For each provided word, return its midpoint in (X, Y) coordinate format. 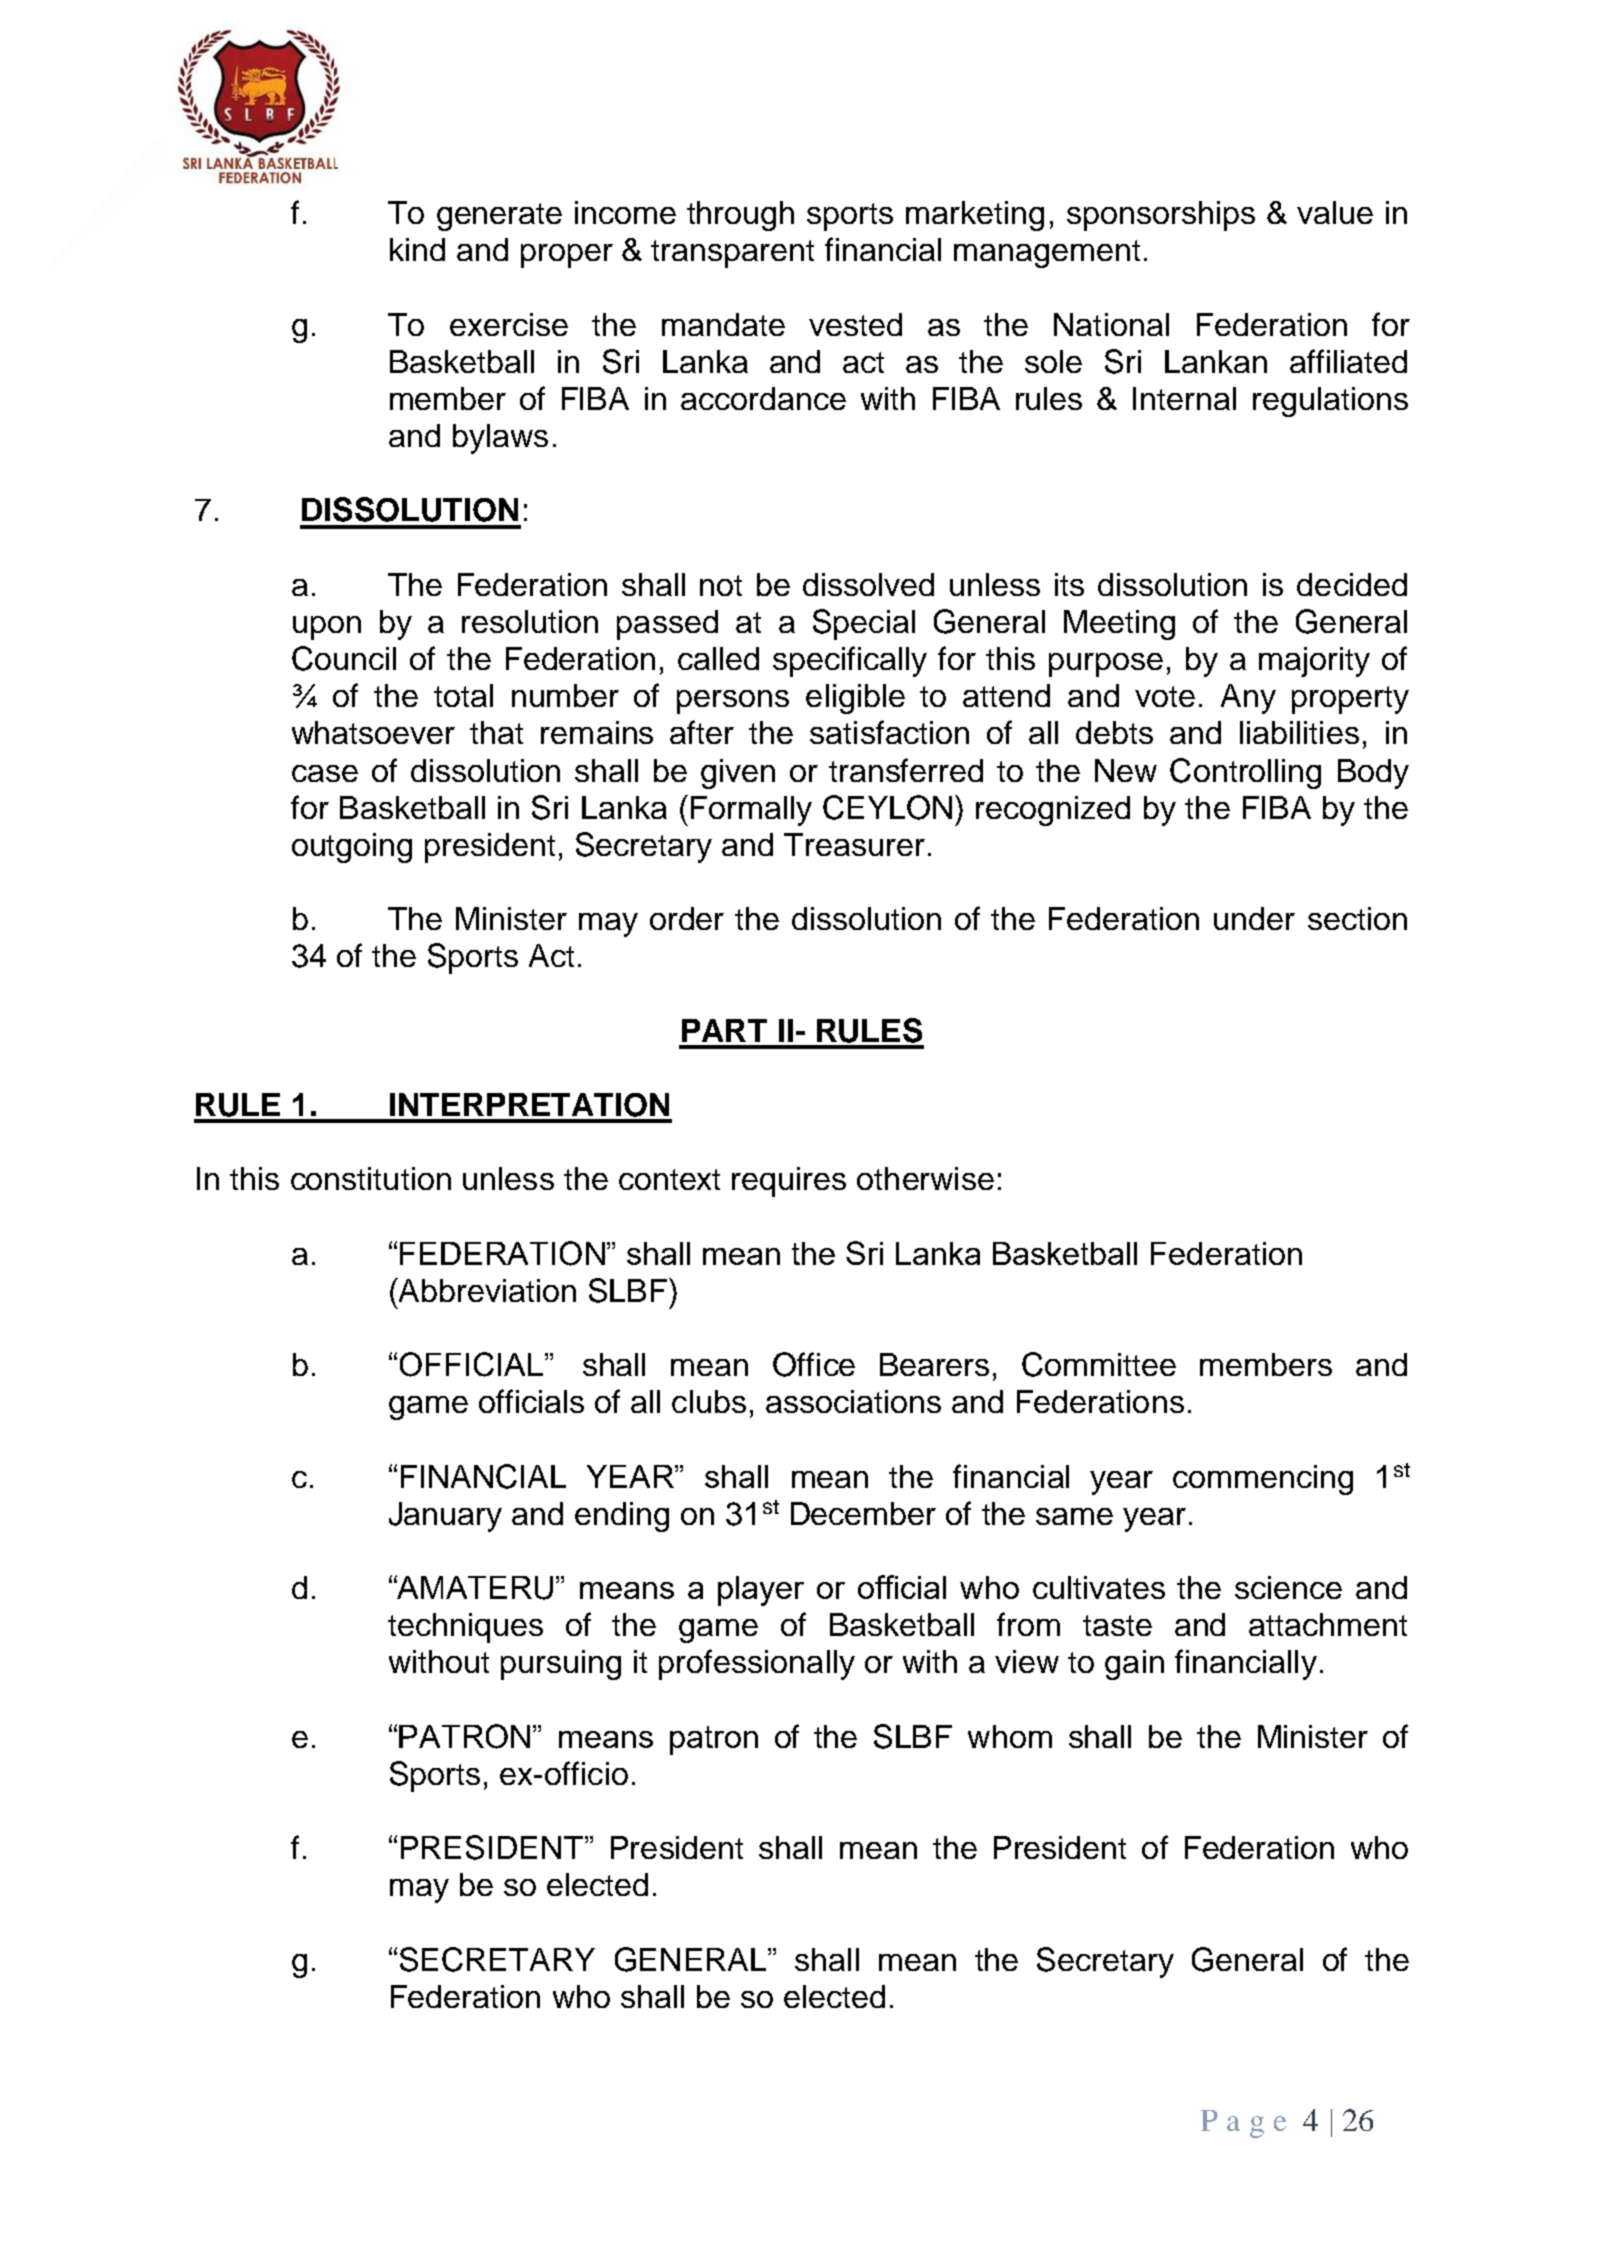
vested (855, 324)
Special (864, 624)
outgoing (352, 848)
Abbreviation (486, 1290)
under (1254, 918)
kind (417, 249)
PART (724, 1030)
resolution (530, 621)
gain (1134, 1665)
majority (1314, 662)
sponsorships (1161, 216)
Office (814, 1364)
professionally (757, 1664)
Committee (1099, 1364)
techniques (465, 1628)
